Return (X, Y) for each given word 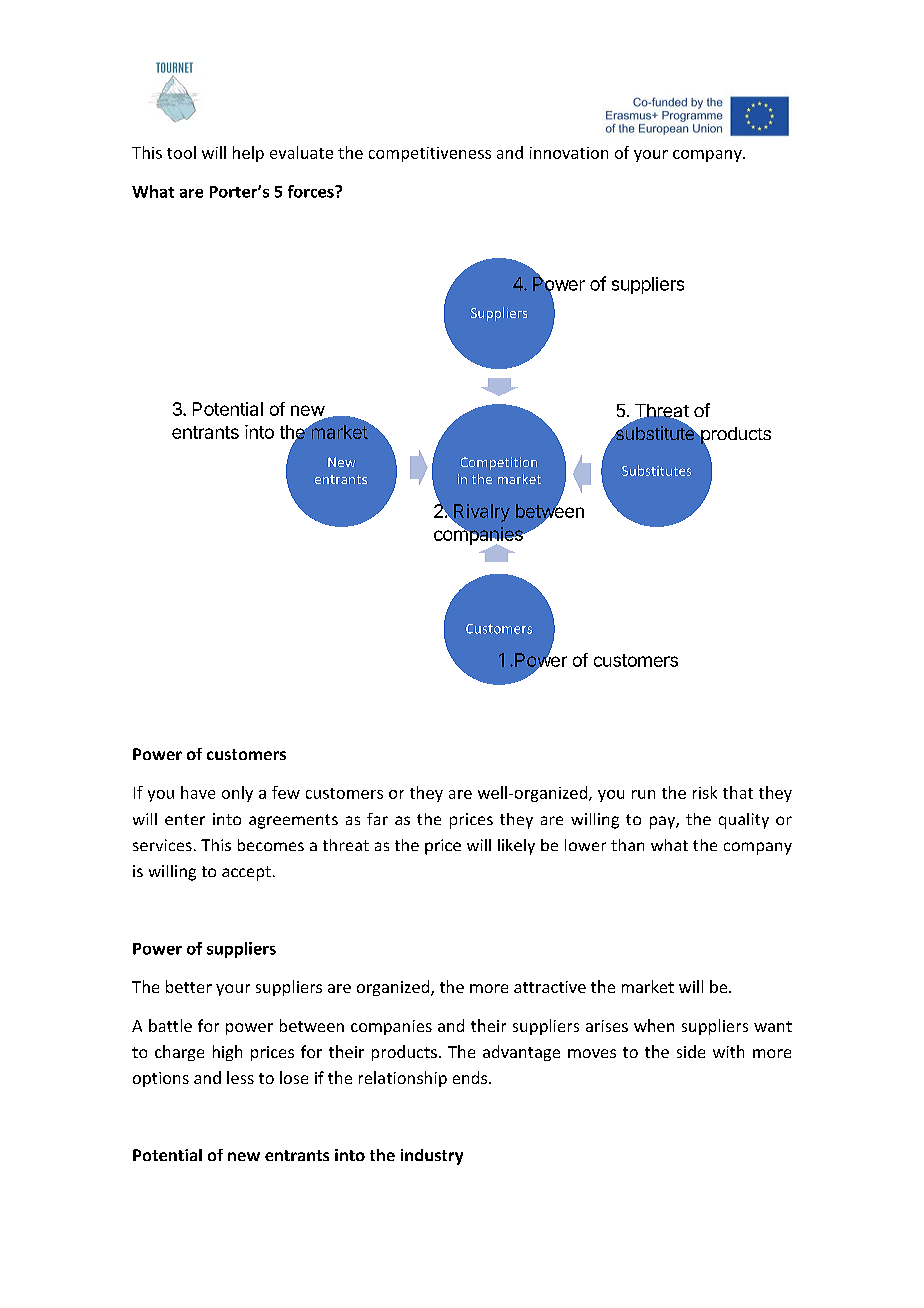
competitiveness (430, 154)
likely (516, 847)
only (237, 794)
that (738, 792)
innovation (569, 153)
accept (246, 873)
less (240, 1077)
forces (312, 191)
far (377, 819)
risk (705, 792)
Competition (499, 463)
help (248, 154)
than (627, 845)
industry (432, 1157)
